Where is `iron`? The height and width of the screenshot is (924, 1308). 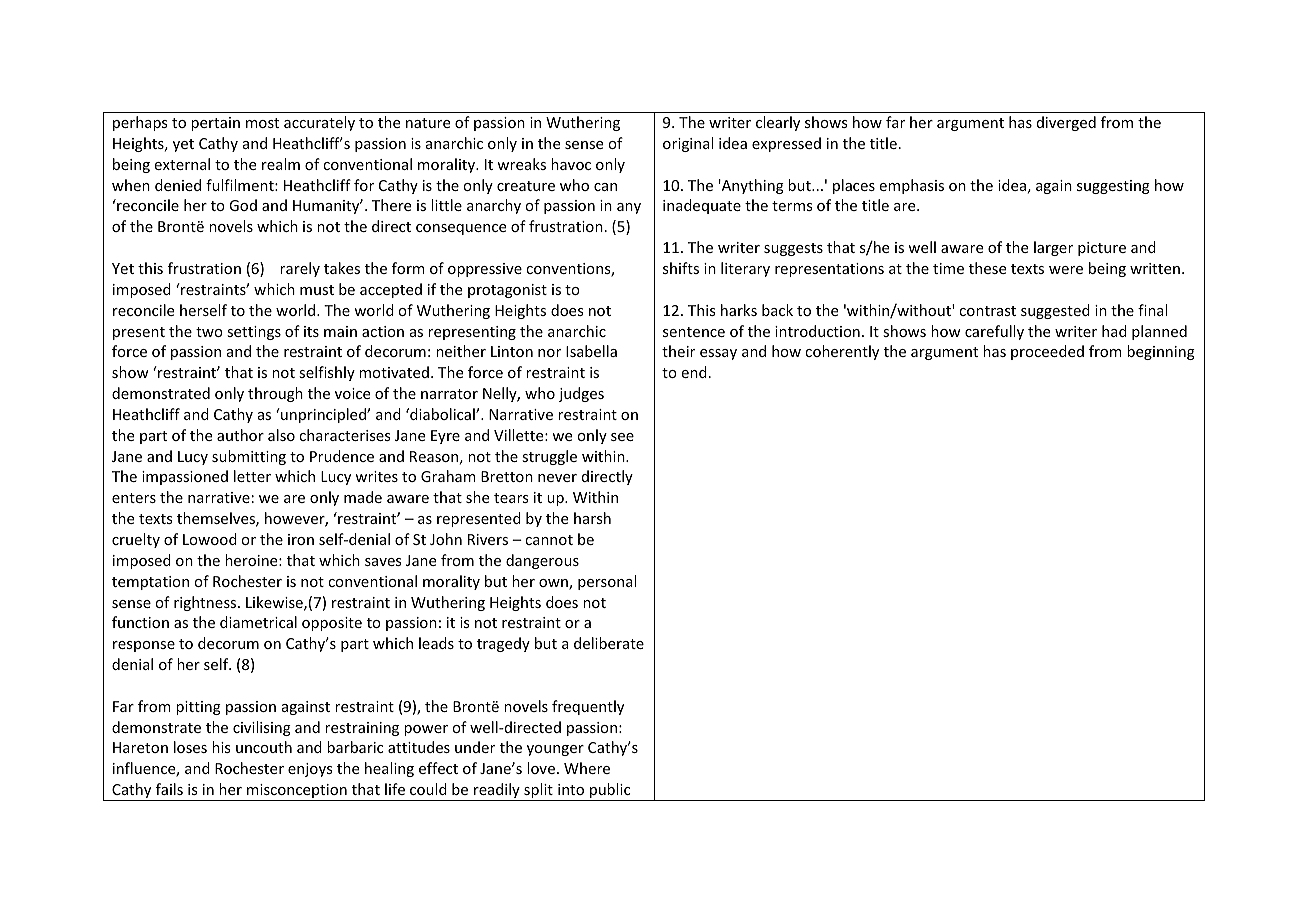 iron is located at coordinates (301, 539).
